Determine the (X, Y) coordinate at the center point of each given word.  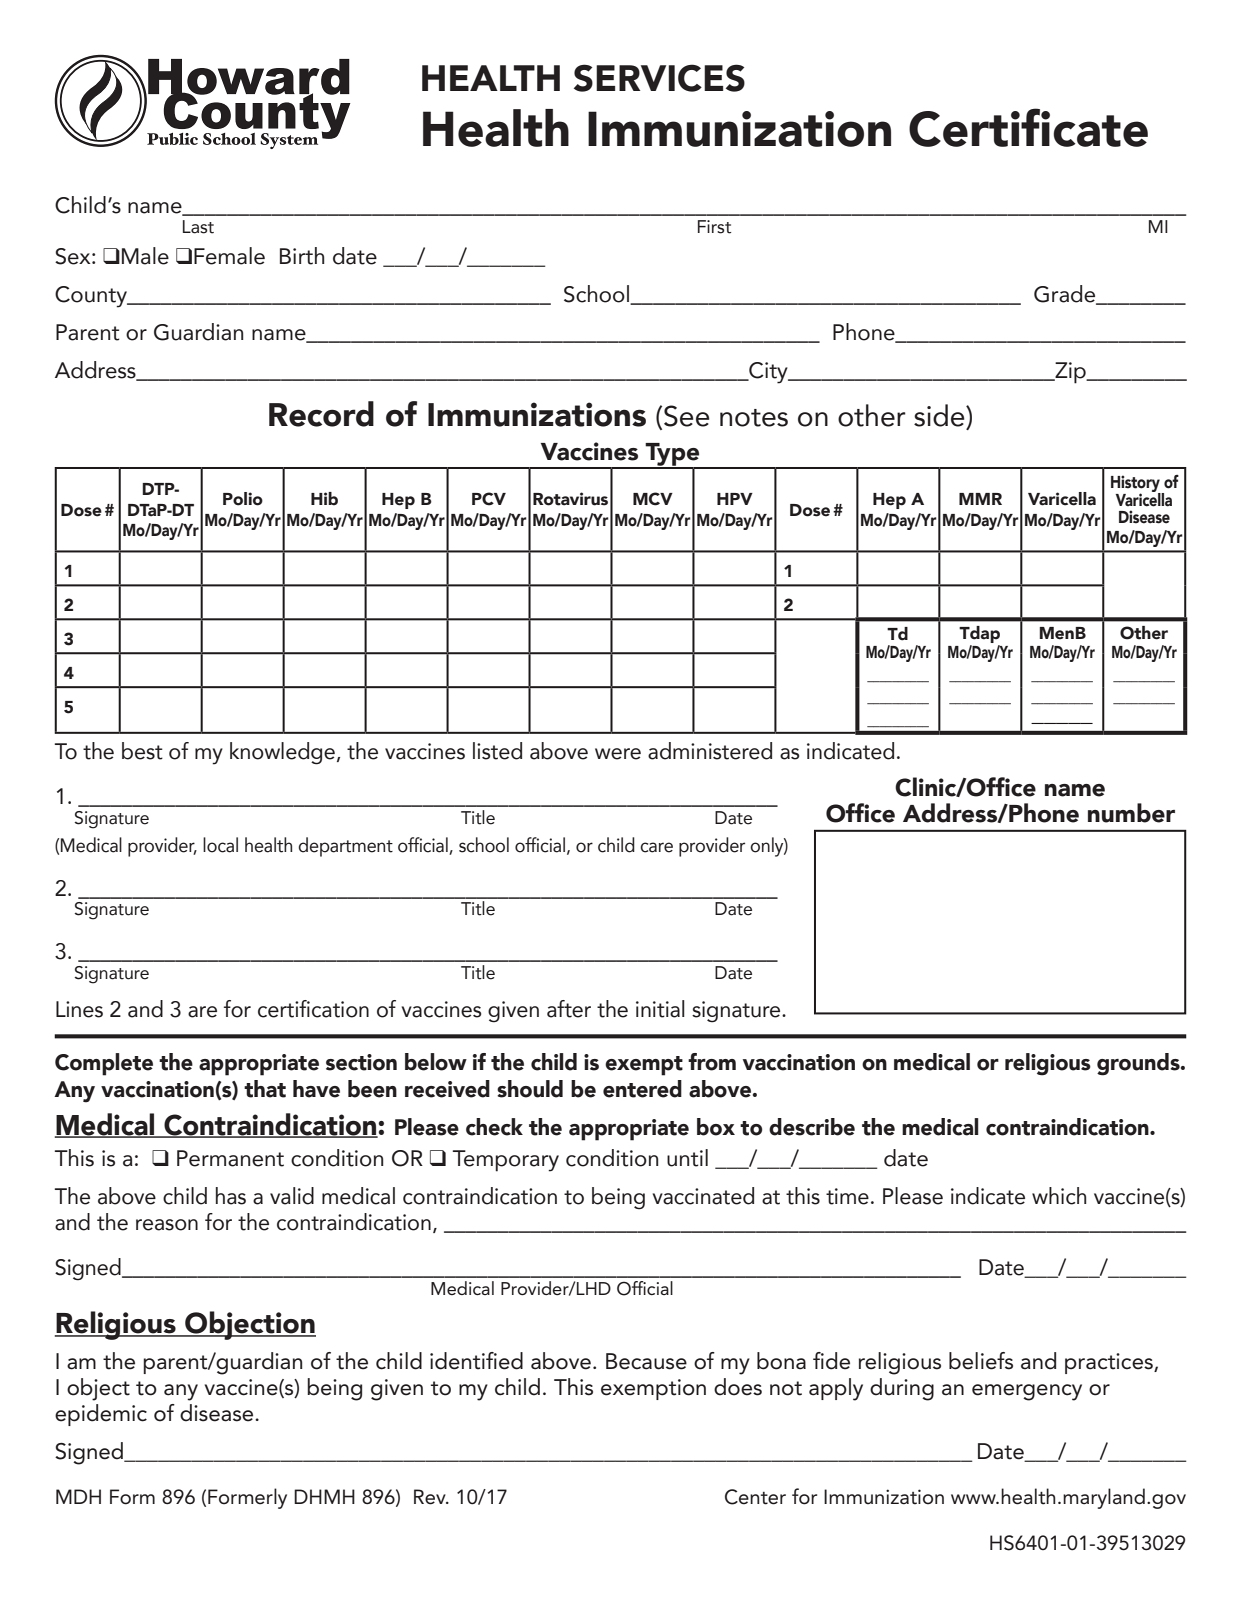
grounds (1139, 1064)
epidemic (101, 1415)
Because (646, 1361)
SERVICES (659, 78)
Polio (243, 499)
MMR (980, 499)
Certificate (1028, 127)
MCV (653, 499)
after (569, 1009)
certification (313, 1009)
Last (198, 227)
